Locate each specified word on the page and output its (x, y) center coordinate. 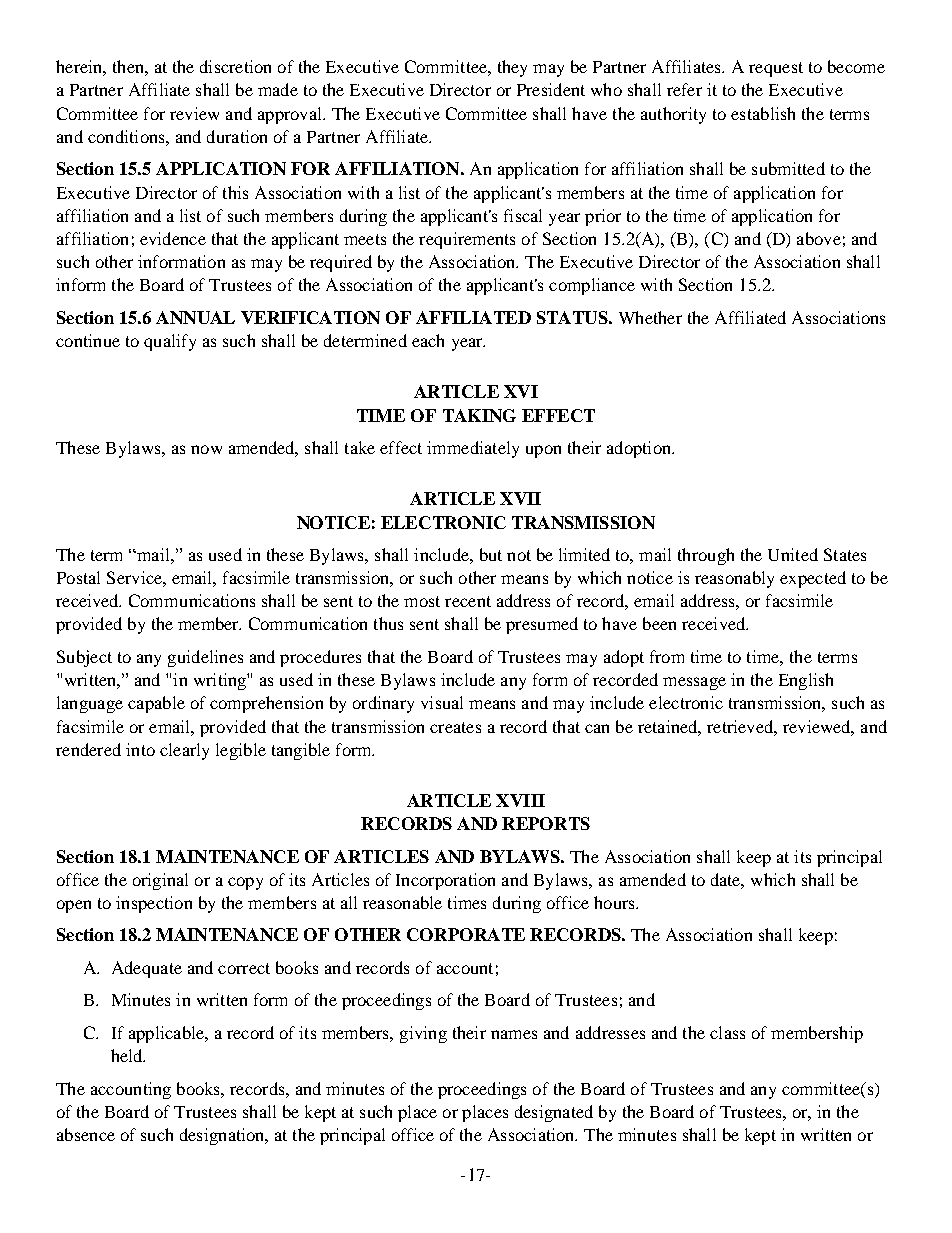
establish (763, 113)
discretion (235, 66)
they (512, 68)
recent (468, 601)
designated (554, 1113)
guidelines (205, 658)
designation (223, 1136)
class (727, 1032)
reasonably (734, 579)
